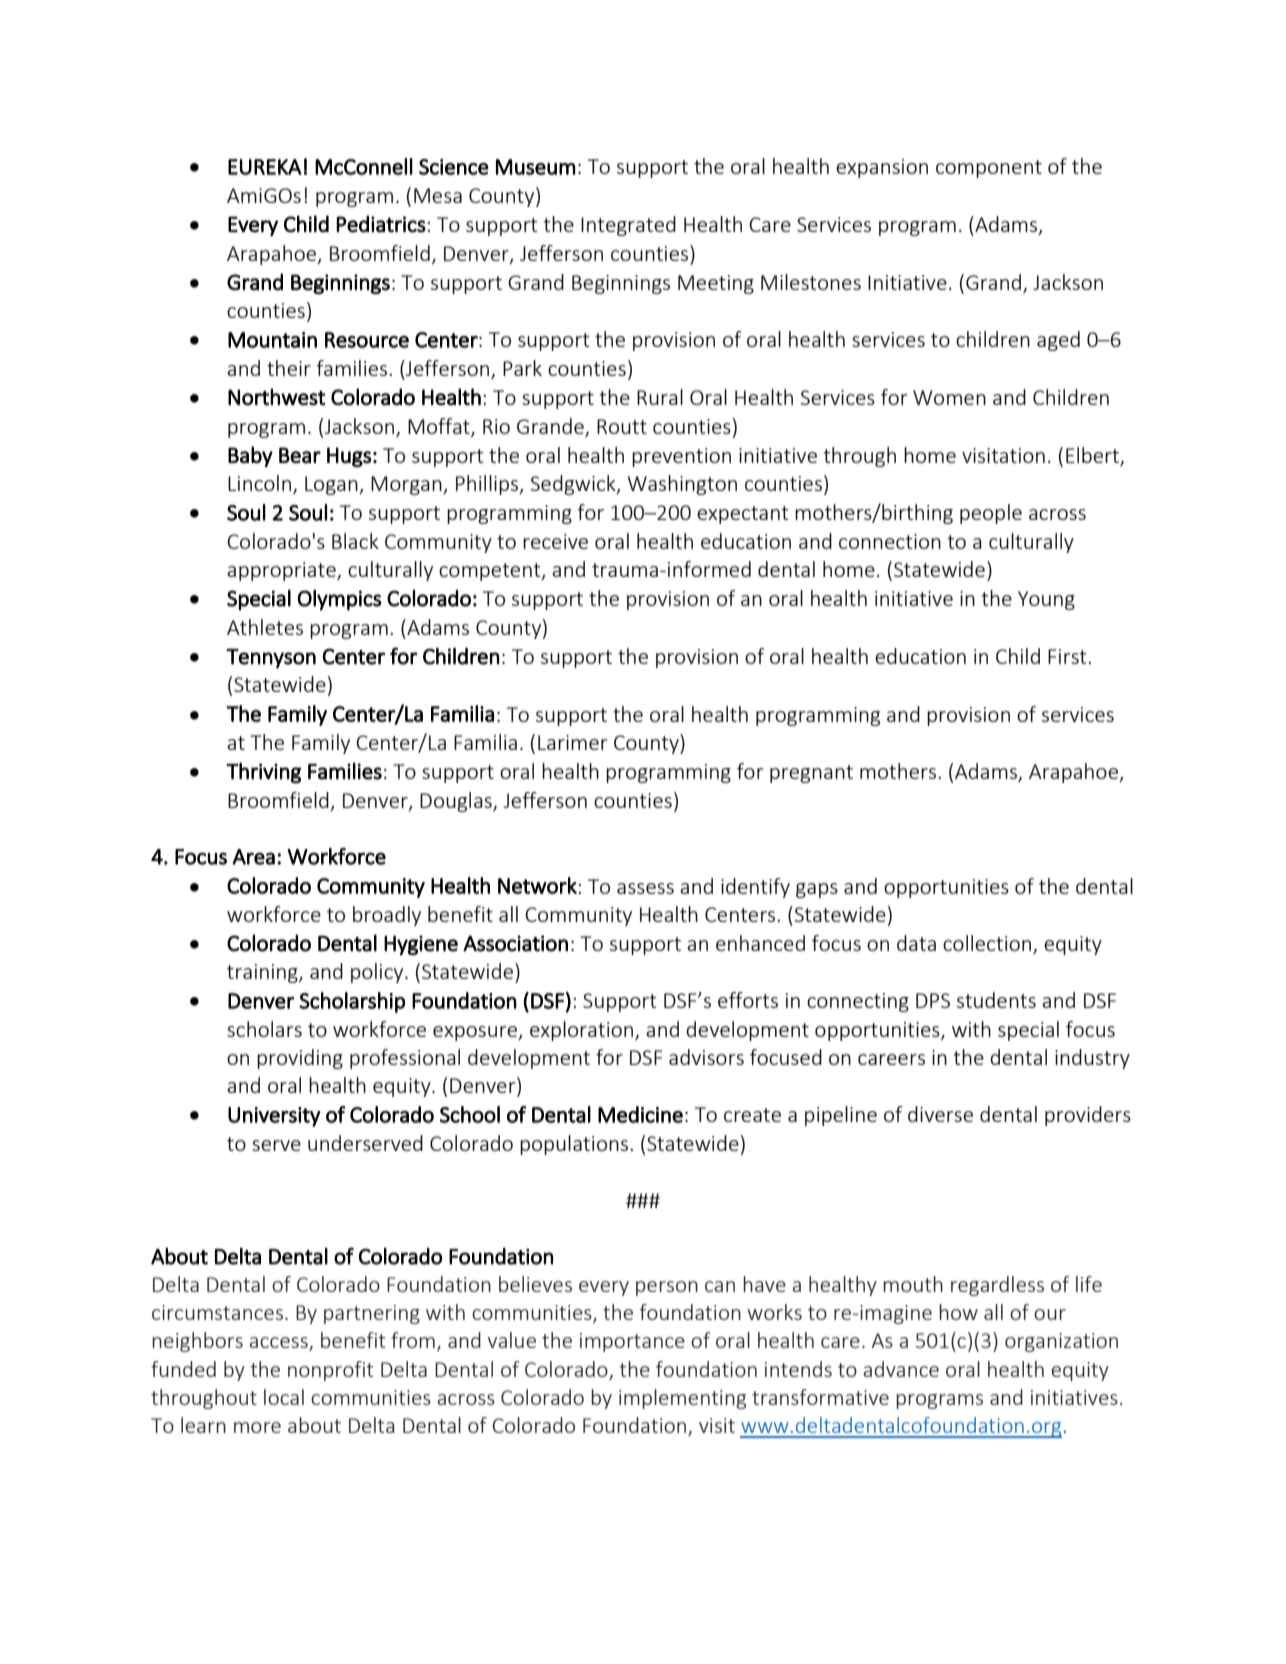  Describe the element at coordinates (811, 774) in the image. I see `pregnant` at that location.
